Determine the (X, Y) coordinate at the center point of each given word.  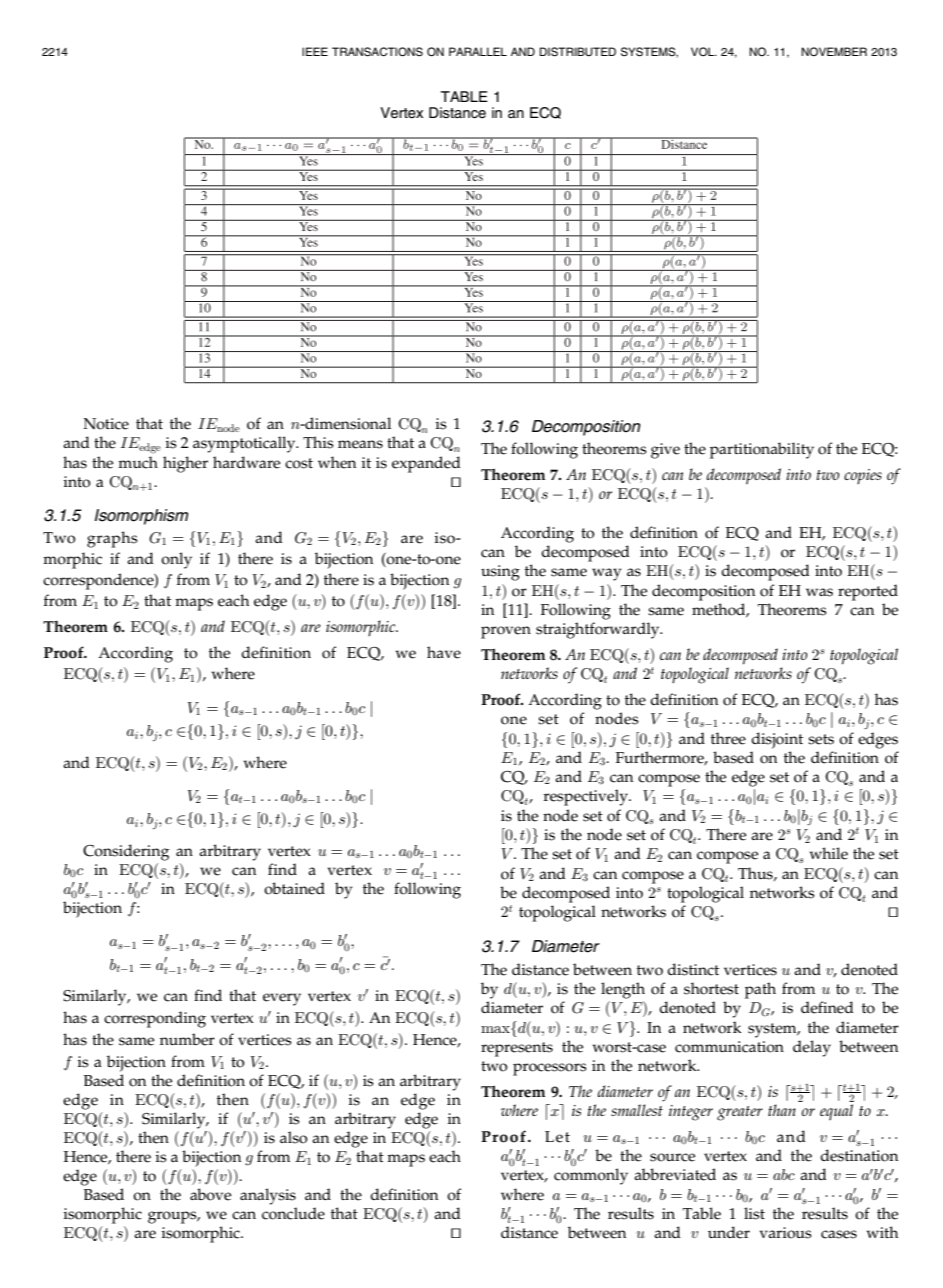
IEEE (315, 51)
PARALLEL (478, 51)
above (210, 1194)
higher (185, 464)
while (829, 853)
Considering (126, 852)
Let (557, 1137)
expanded (426, 464)
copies (863, 476)
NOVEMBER (834, 51)
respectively (587, 797)
